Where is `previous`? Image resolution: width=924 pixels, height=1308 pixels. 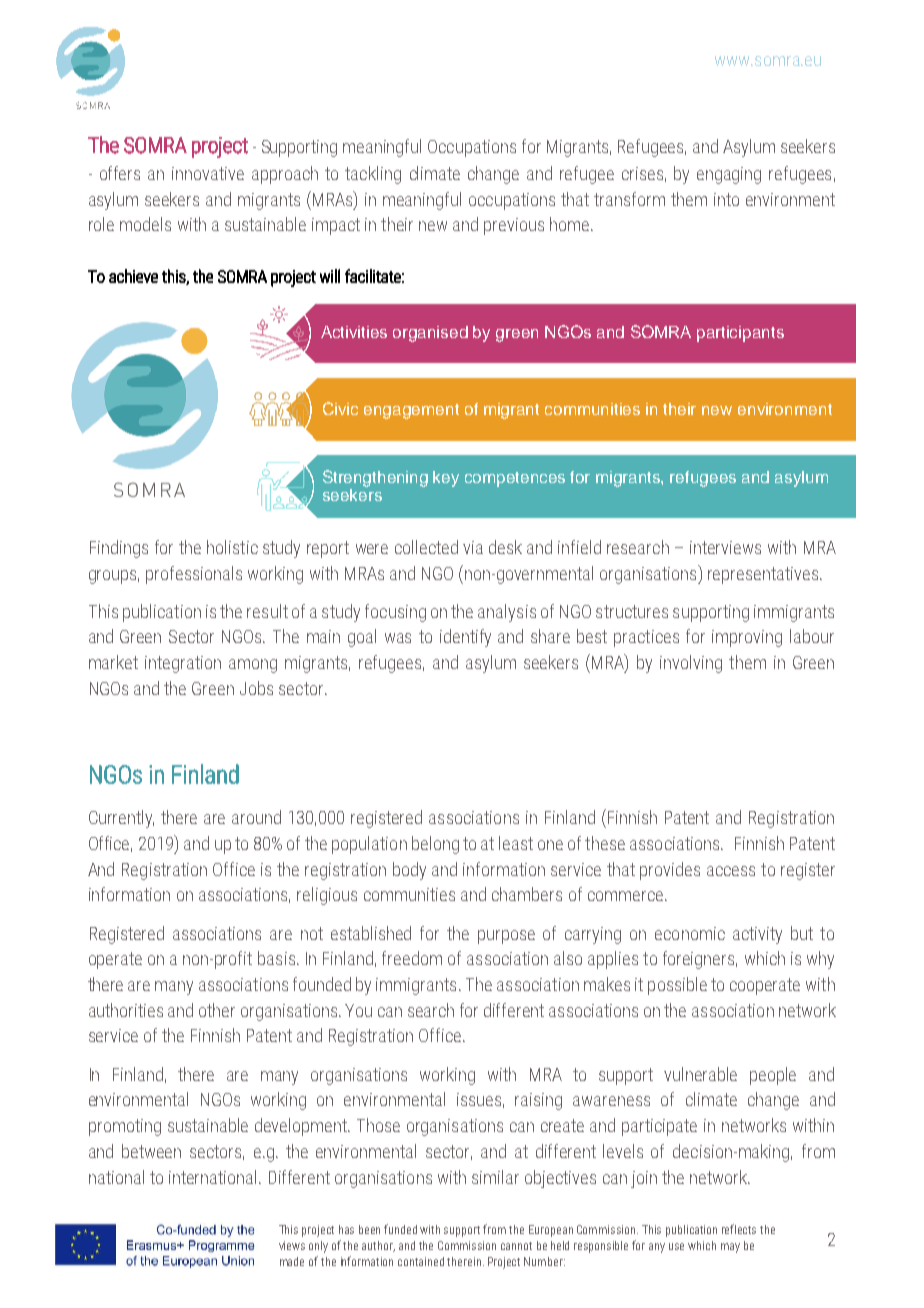
previous is located at coordinates (514, 226).
